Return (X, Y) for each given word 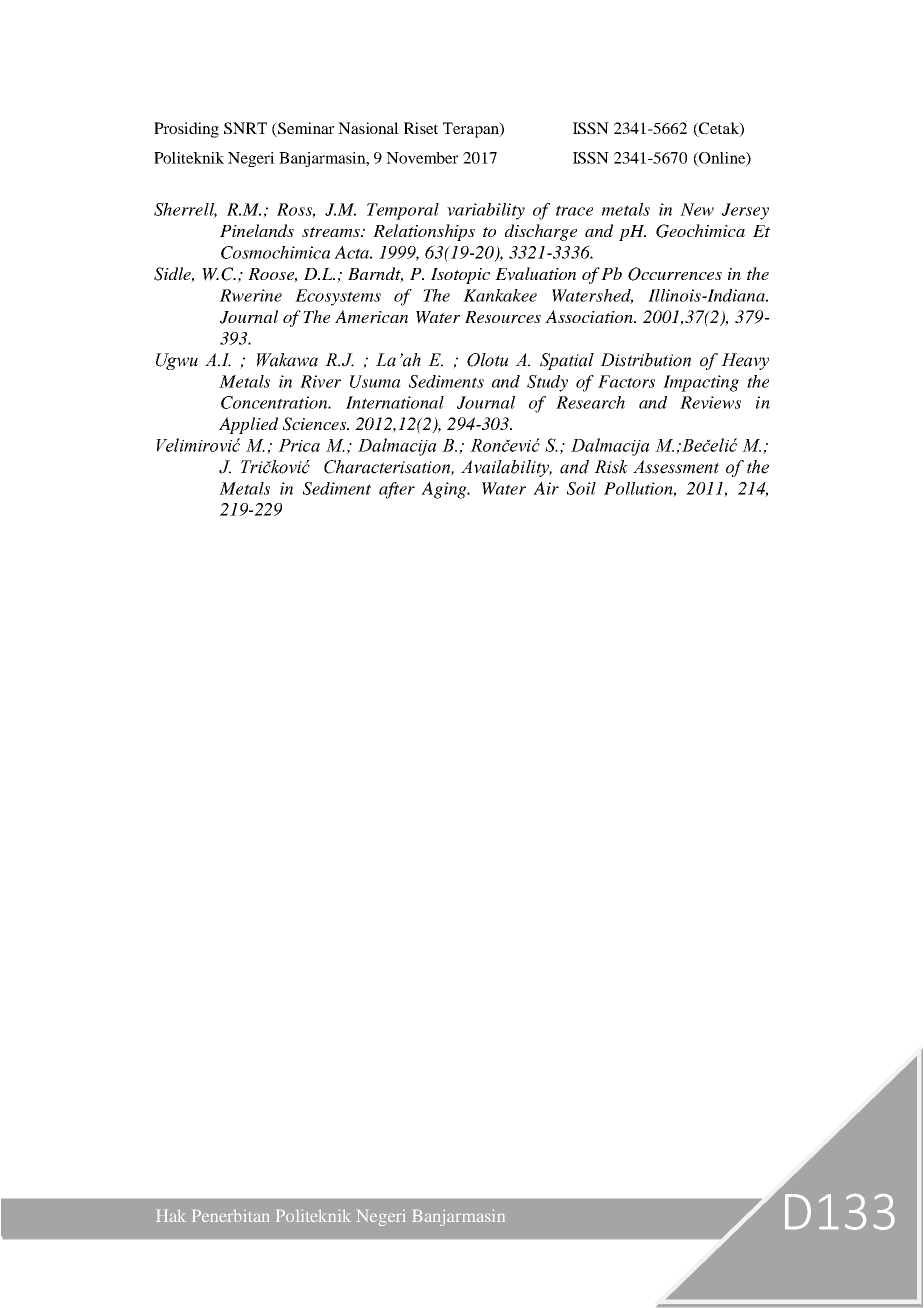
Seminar (305, 129)
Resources (503, 317)
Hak (171, 1216)
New (697, 209)
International (395, 402)
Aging (445, 490)
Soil (581, 488)
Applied (248, 425)
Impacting (701, 383)
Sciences (316, 424)
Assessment (676, 467)
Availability (506, 468)
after (397, 490)
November (422, 158)
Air (546, 488)
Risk (611, 467)
